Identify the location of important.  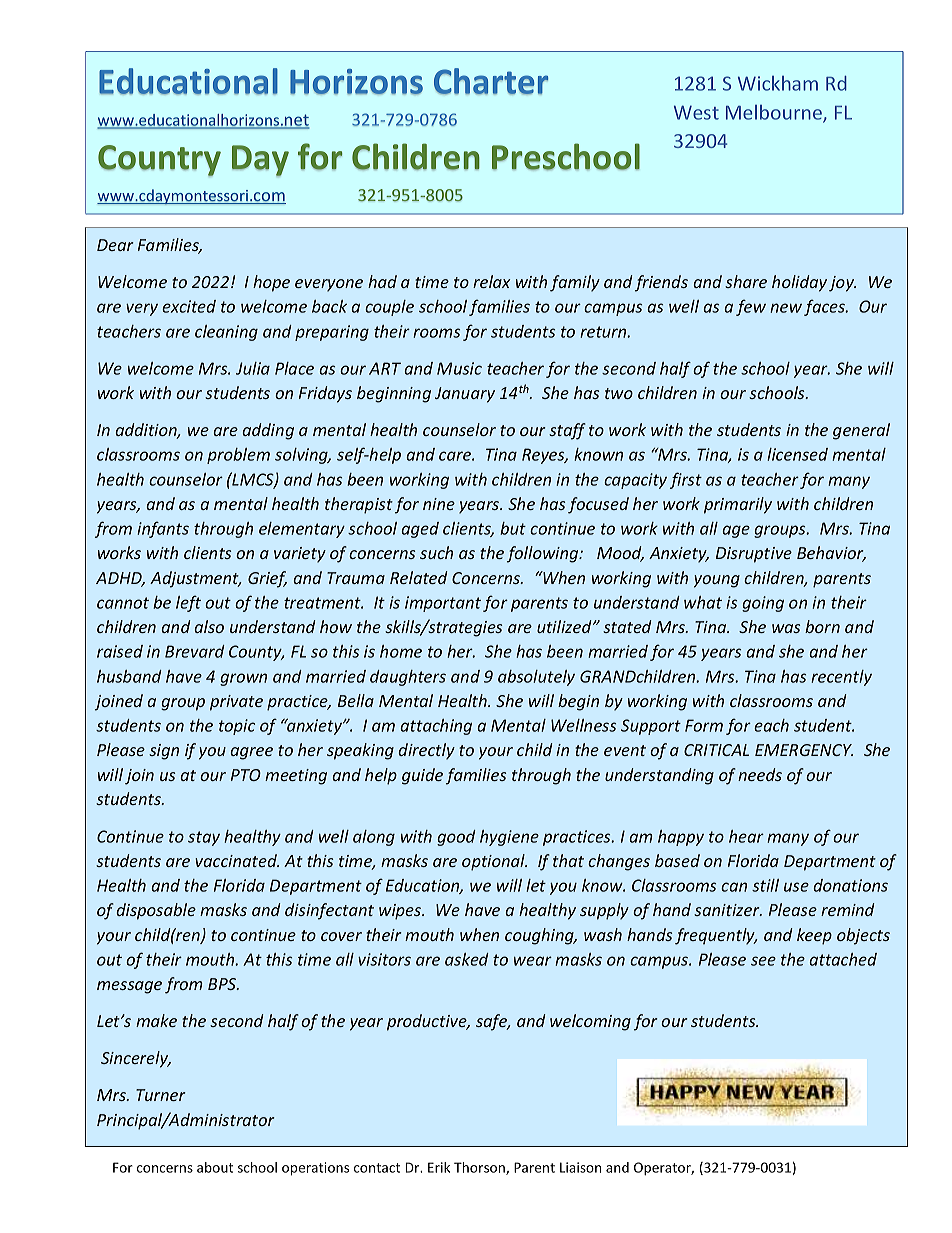
(443, 604).
